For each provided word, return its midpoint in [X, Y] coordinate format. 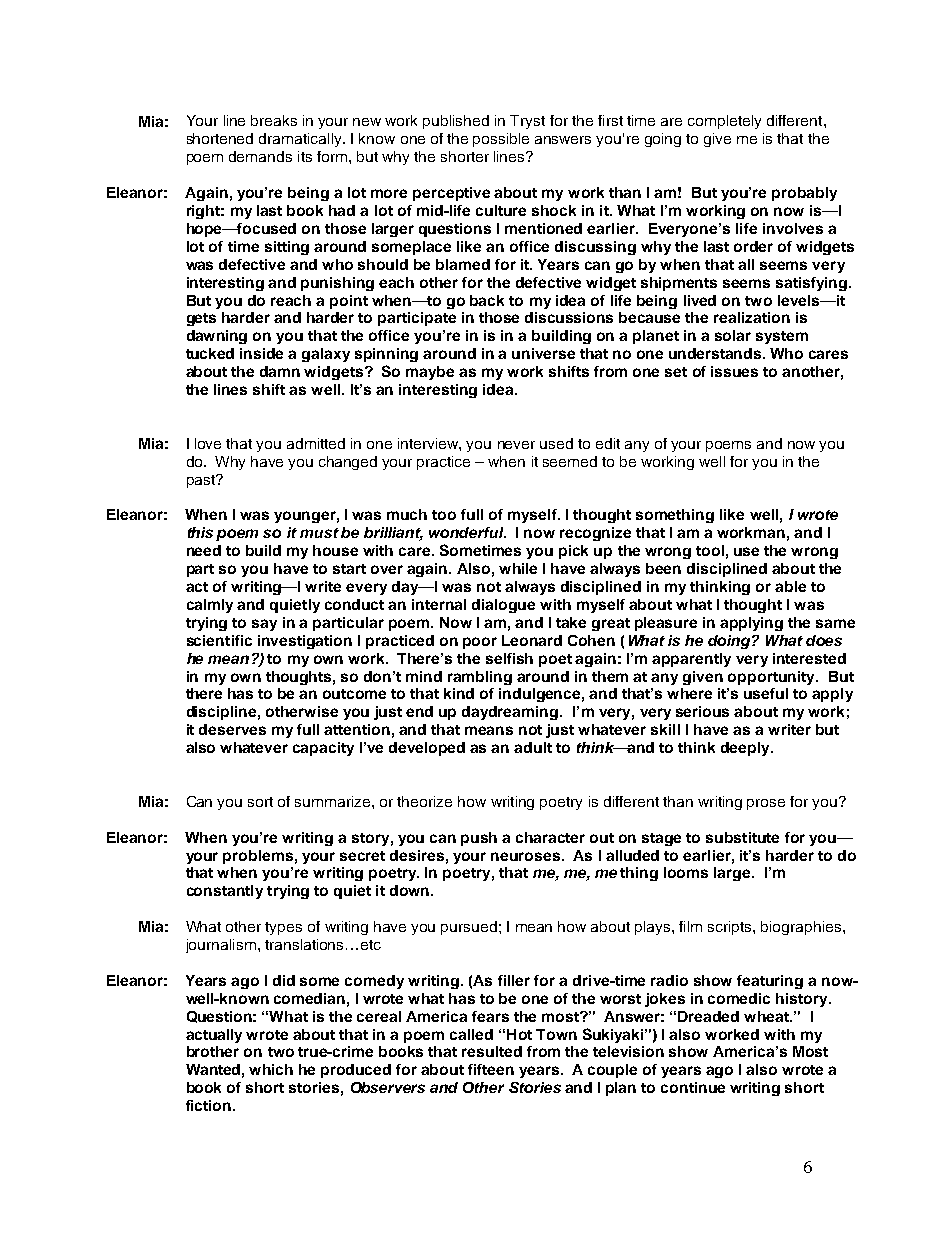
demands [260, 156]
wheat [767, 1016]
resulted [492, 1051]
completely [724, 122]
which [271, 1069]
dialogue [503, 606]
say [264, 625]
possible [501, 140]
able [790, 586]
